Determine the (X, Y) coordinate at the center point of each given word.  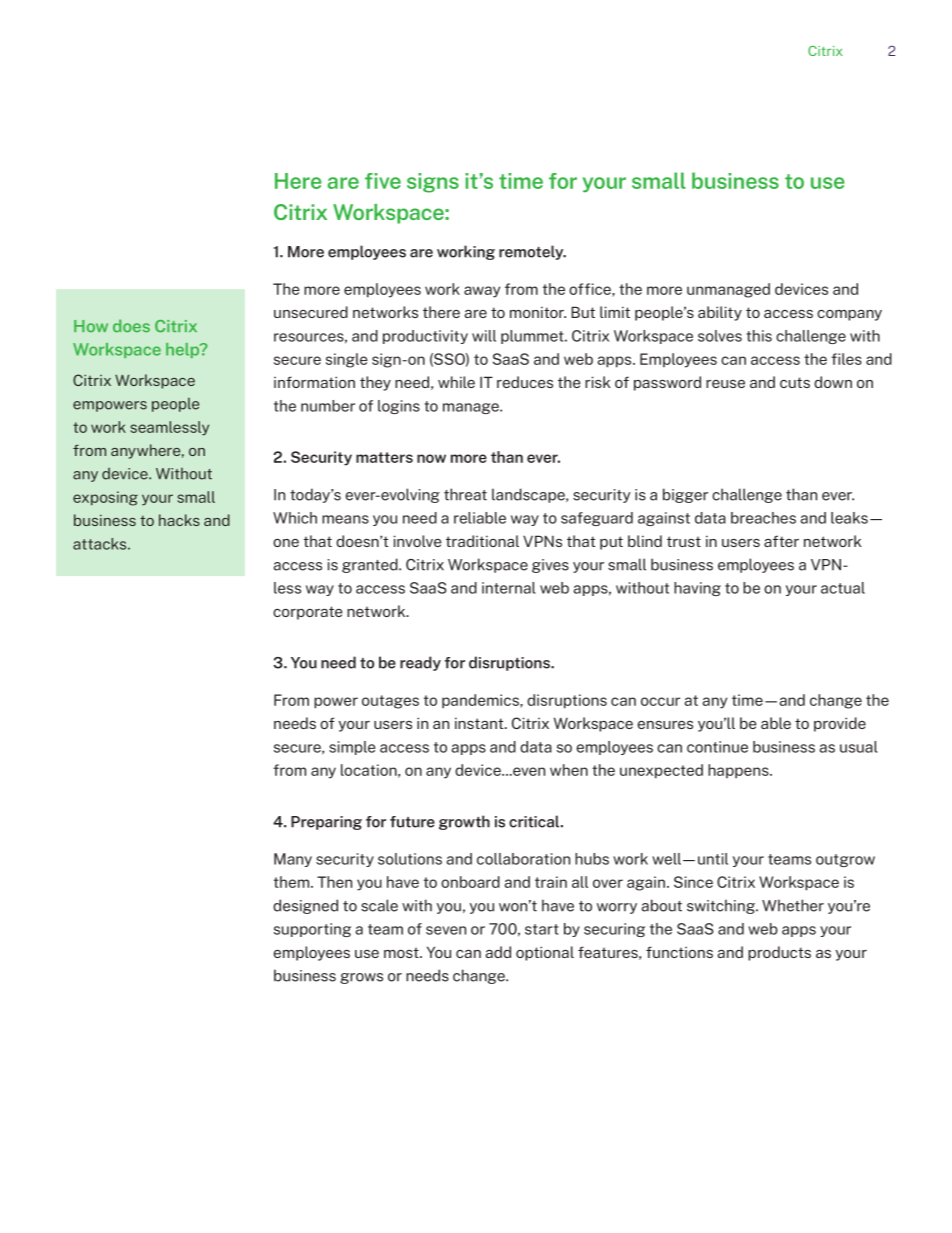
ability (720, 313)
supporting (312, 930)
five (383, 181)
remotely (532, 252)
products (779, 953)
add (498, 952)
